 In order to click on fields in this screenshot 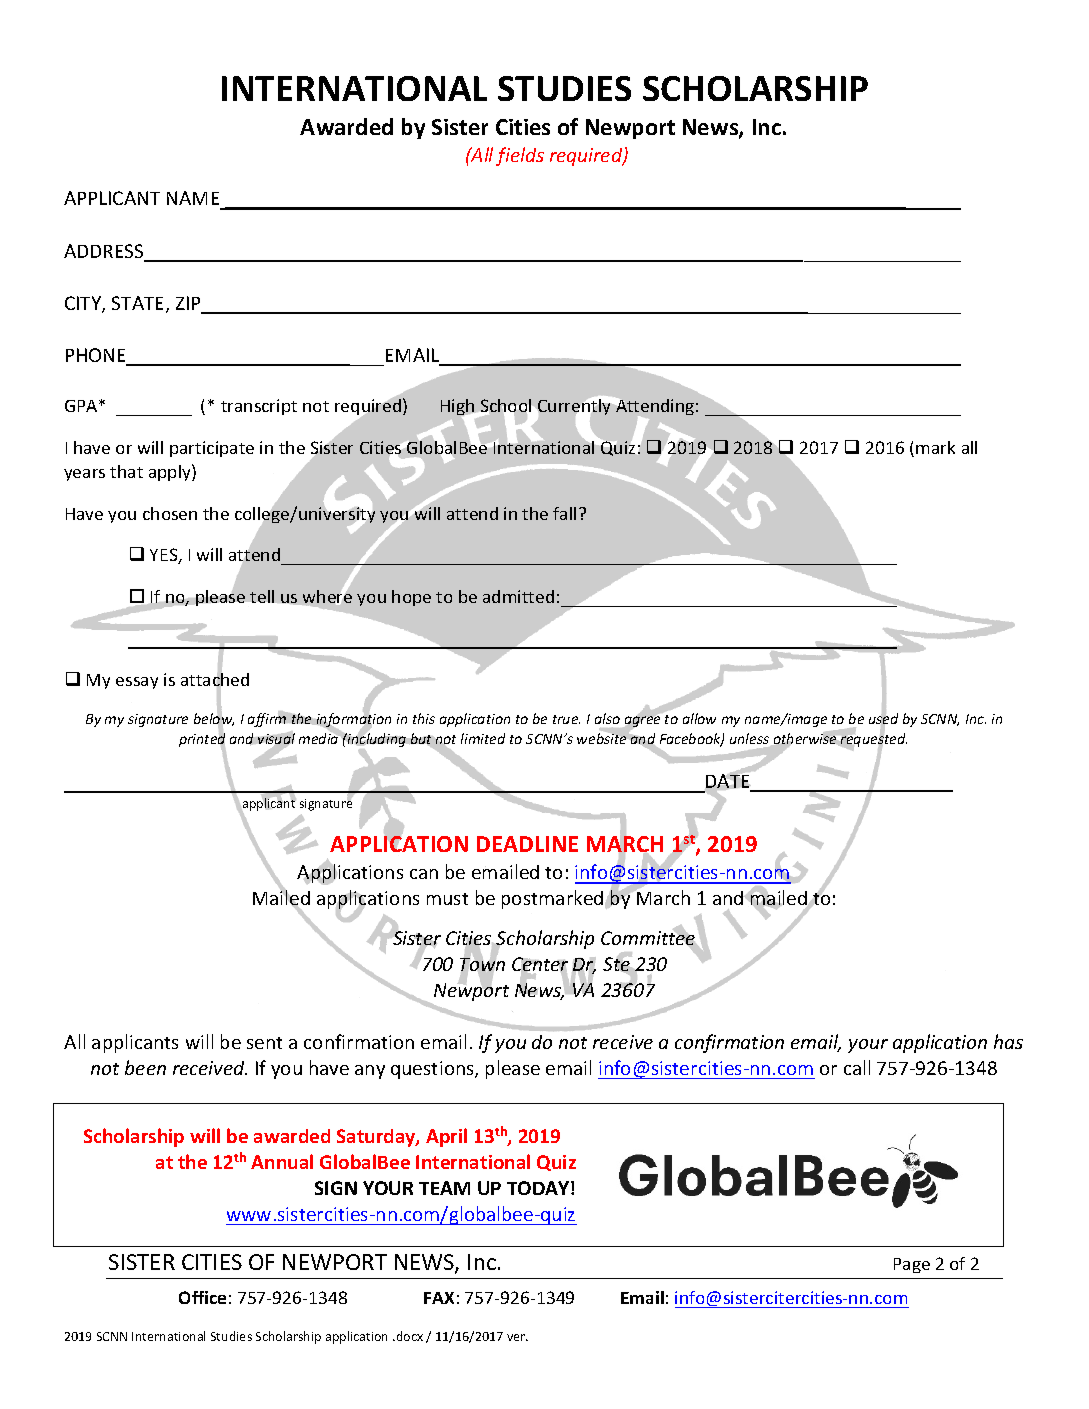, I will do `click(520, 156)`.
